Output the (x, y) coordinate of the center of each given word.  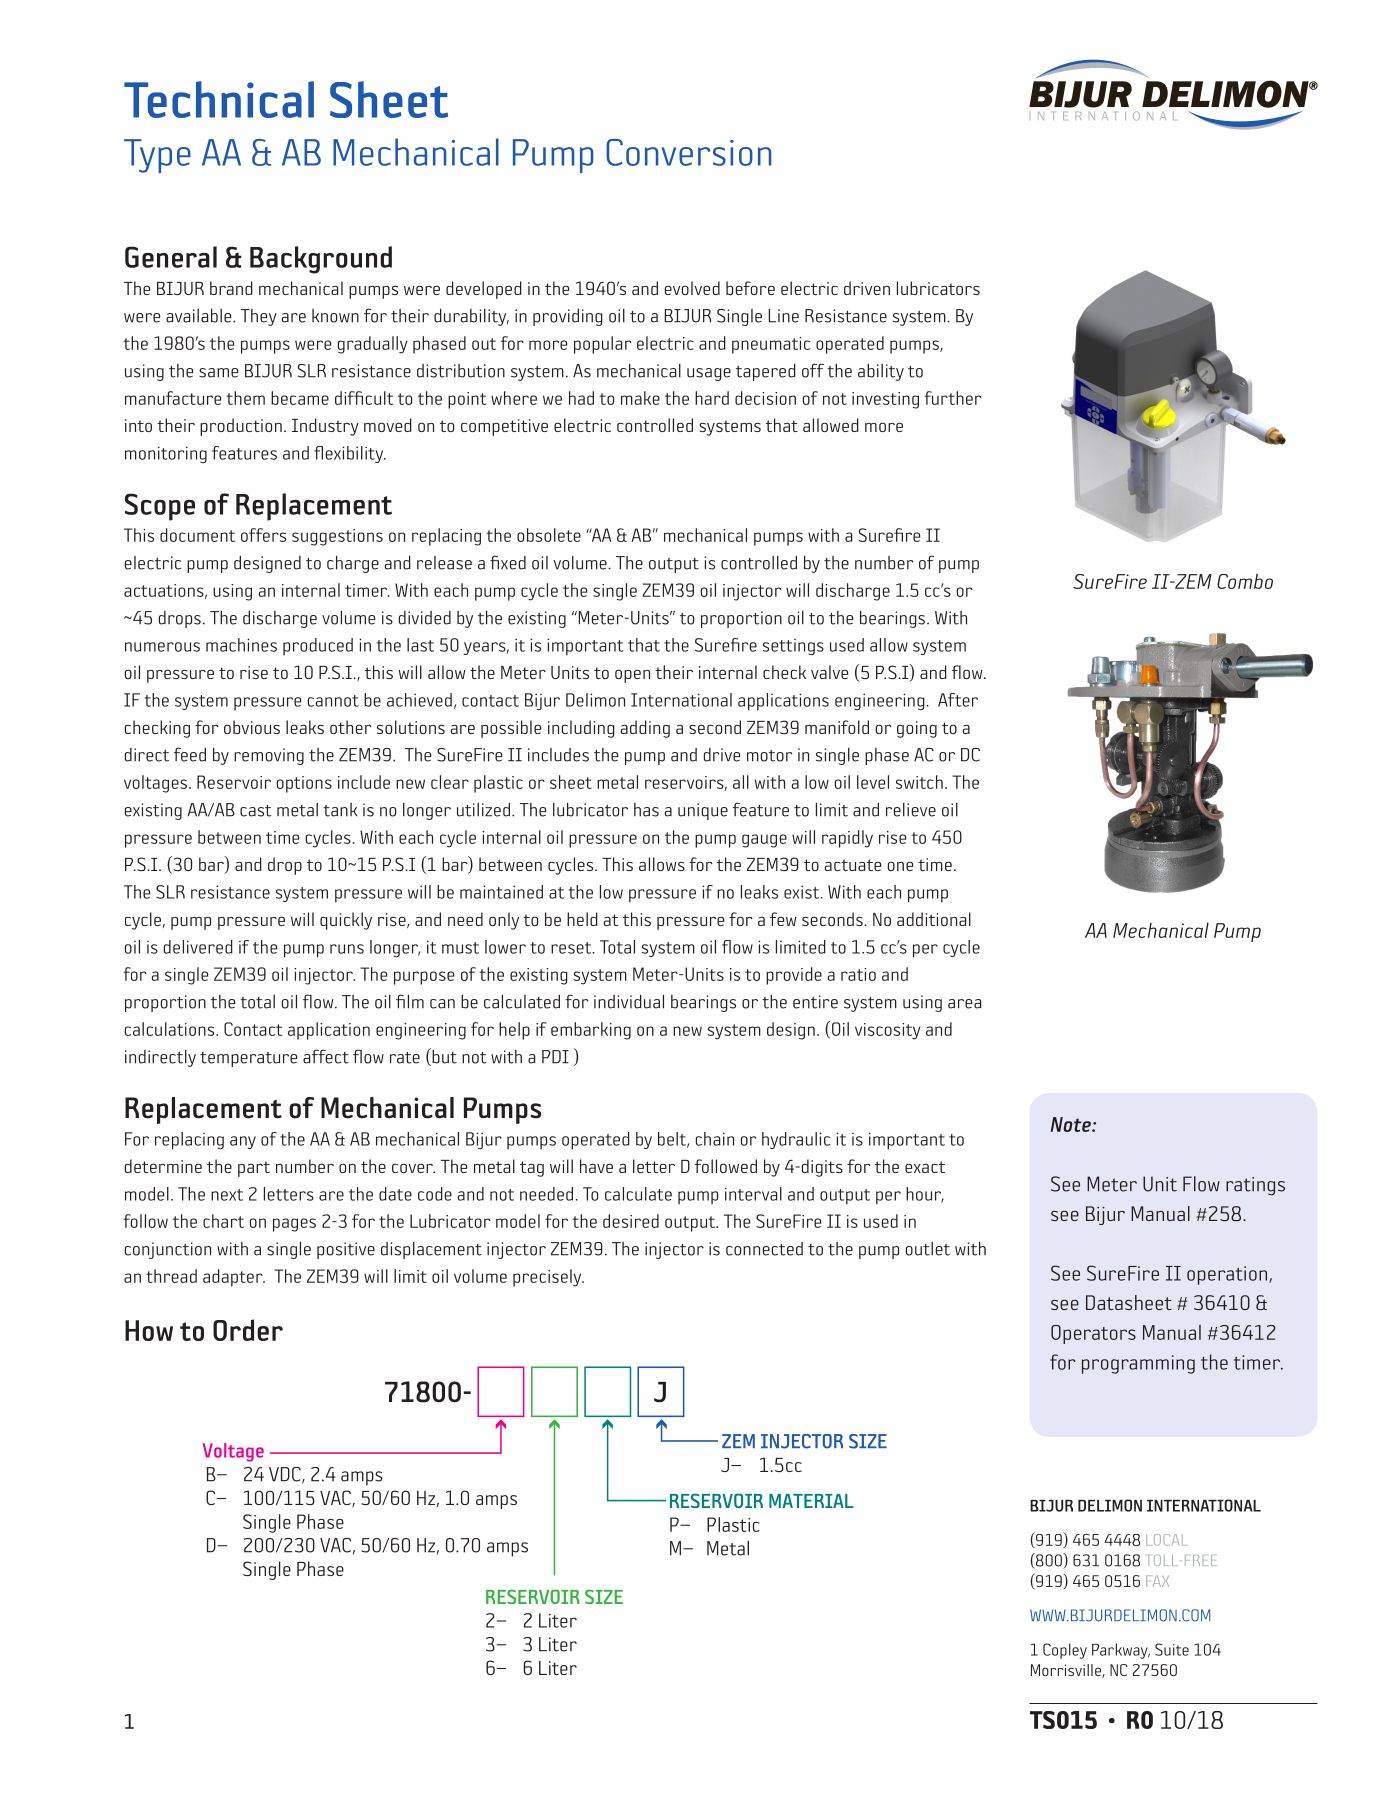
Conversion (688, 152)
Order (248, 1330)
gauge (764, 841)
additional (934, 919)
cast (256, 811)
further (952, 398)
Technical (219, 99)
